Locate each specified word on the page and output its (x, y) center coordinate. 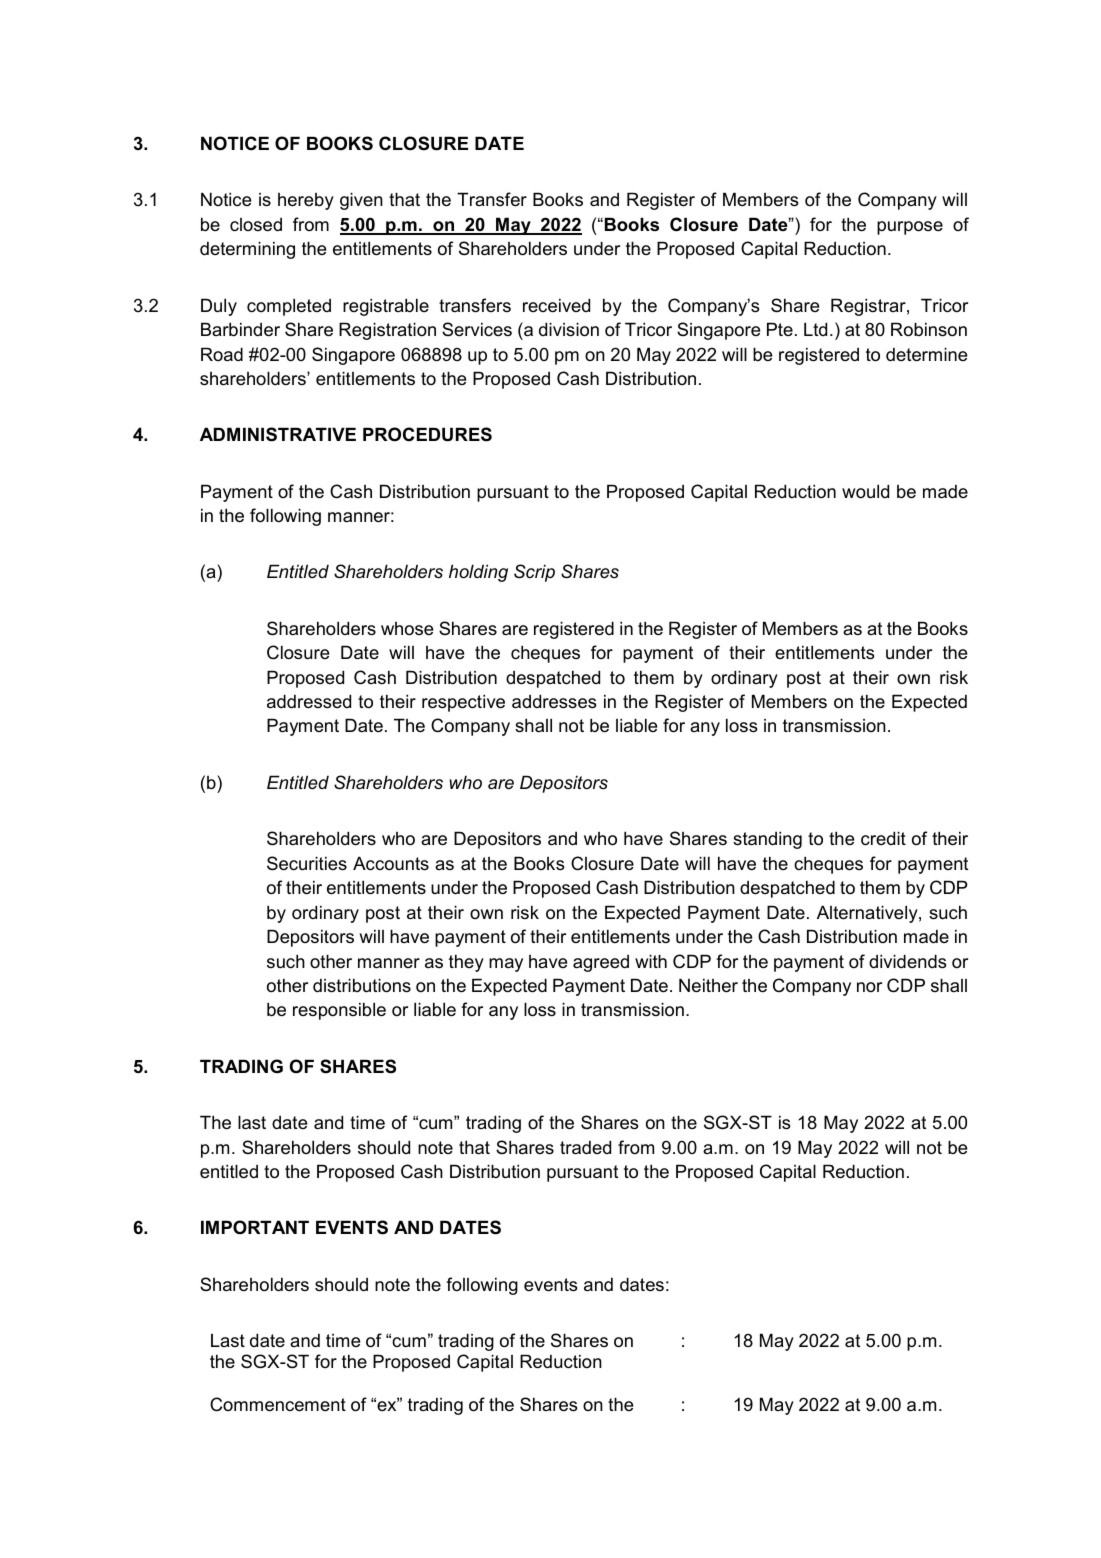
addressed (309, 701)
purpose (910, 228)
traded (585, 1147)
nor (869, 987)
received (556, 305)
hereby (306, 201)
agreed (601, 963)
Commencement (278, 1404)
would (865, 491)
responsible (339, 1011)
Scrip (534, 573)
